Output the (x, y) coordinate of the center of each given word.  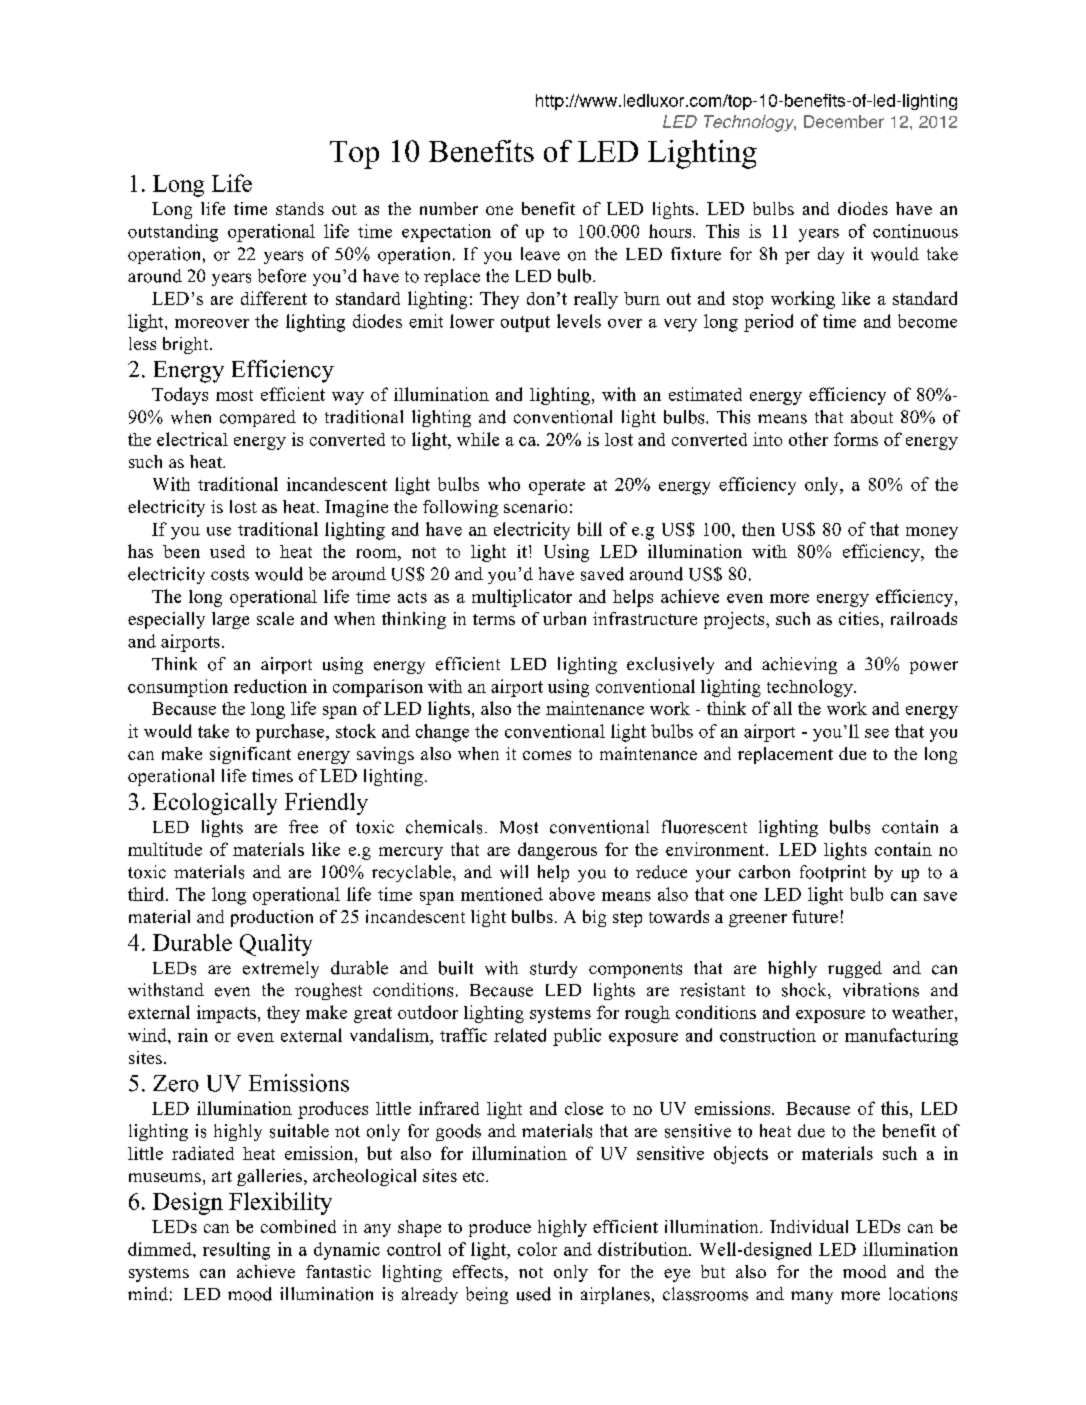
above (572, 894)
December (844, 121)
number (449, 208)
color (537, 1249)
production (272, 918)
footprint (833, 873)
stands (300, 208)
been (181, 551)
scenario (535, 506)
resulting (236, 1251)
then (758, 529)
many (812, 1297)
